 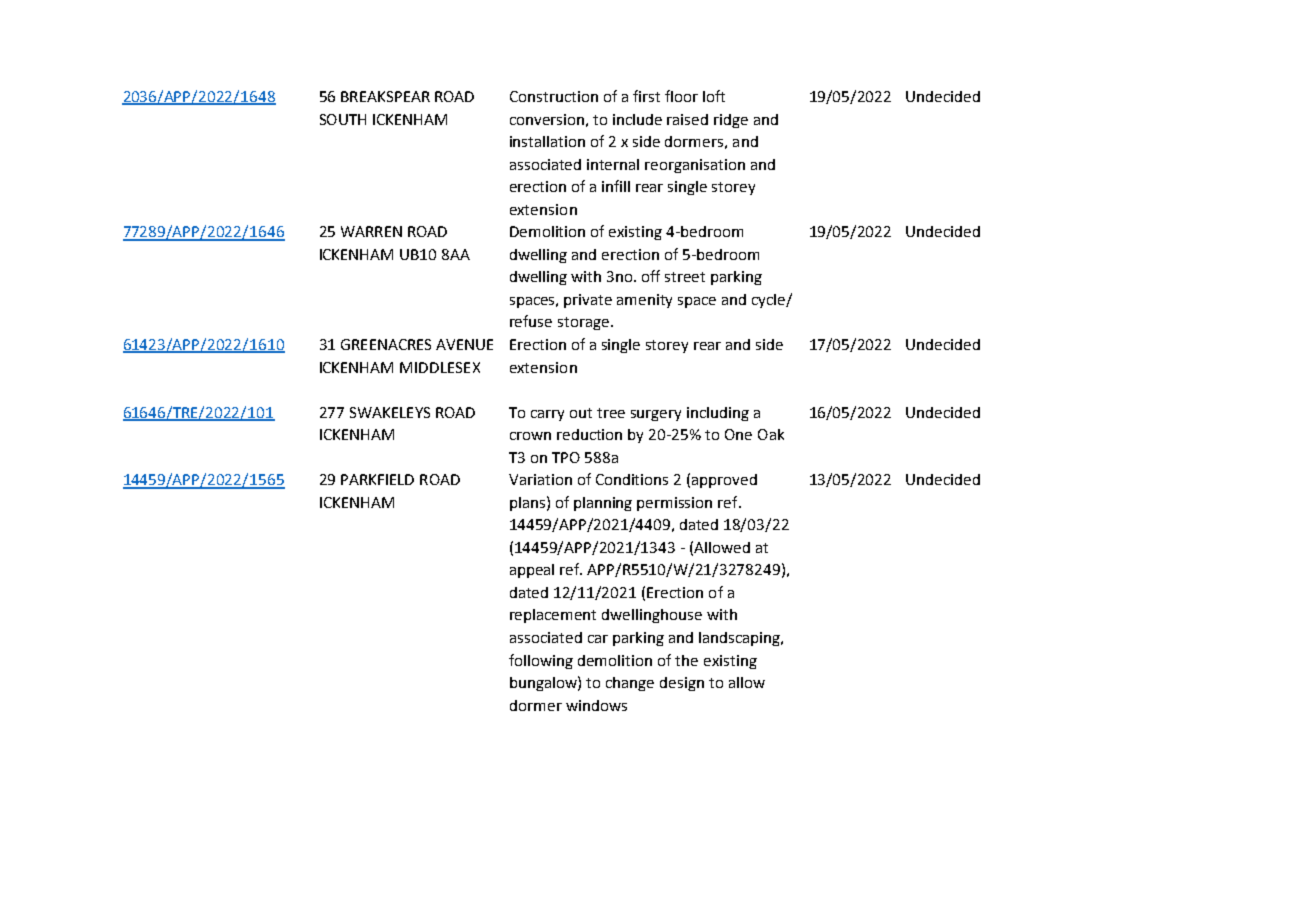 I want to click on approved, so click(x=724, y=481).
